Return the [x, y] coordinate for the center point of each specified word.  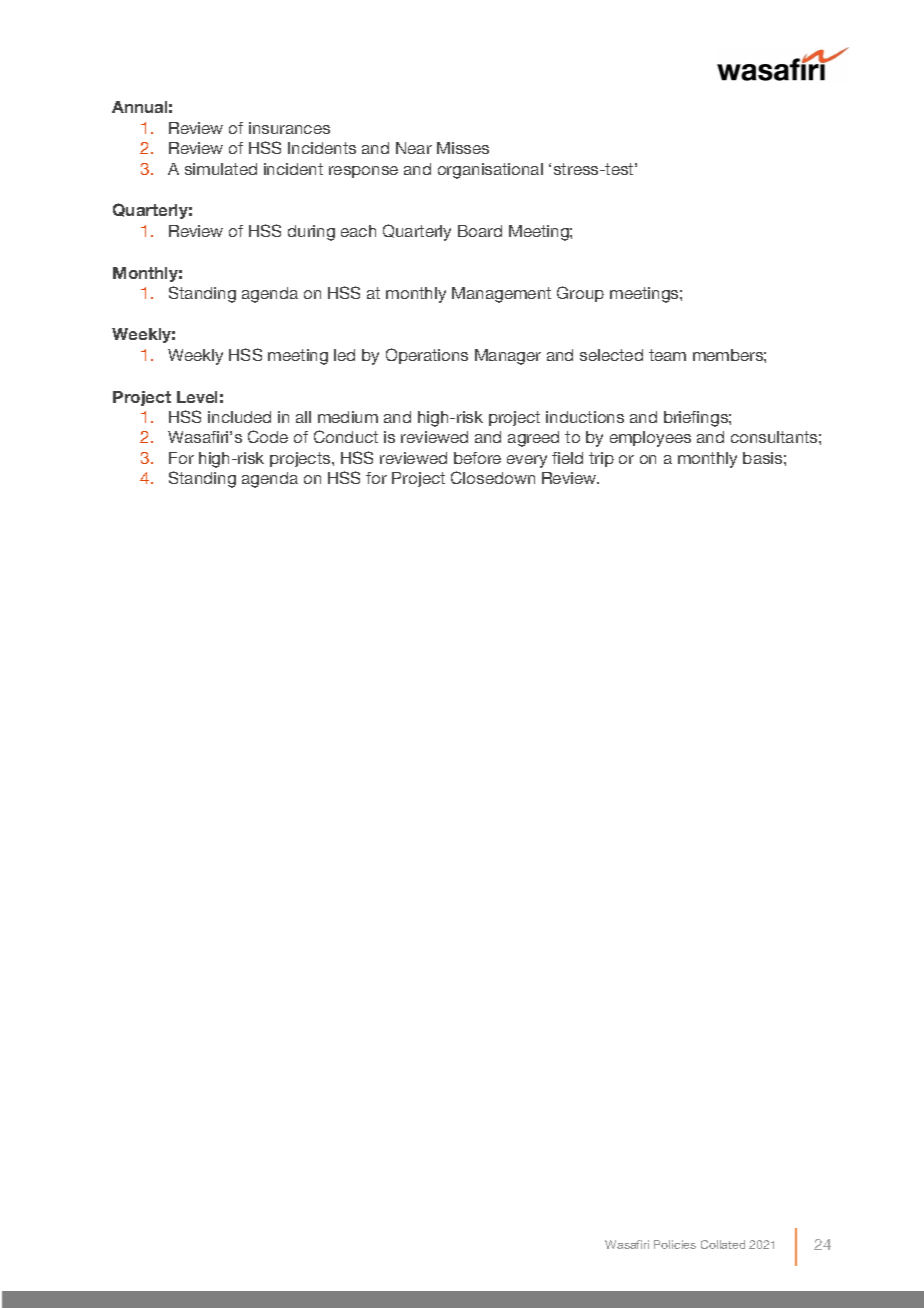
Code [268, 436]
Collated [723, 1244]
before [477, 458]
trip [601, 459]
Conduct [346, 436]
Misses [463, 148]
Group [580, 294]
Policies [675, 1244]
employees [650, 439]
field [567, 458]
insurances [289, 128]
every [527, 461]
